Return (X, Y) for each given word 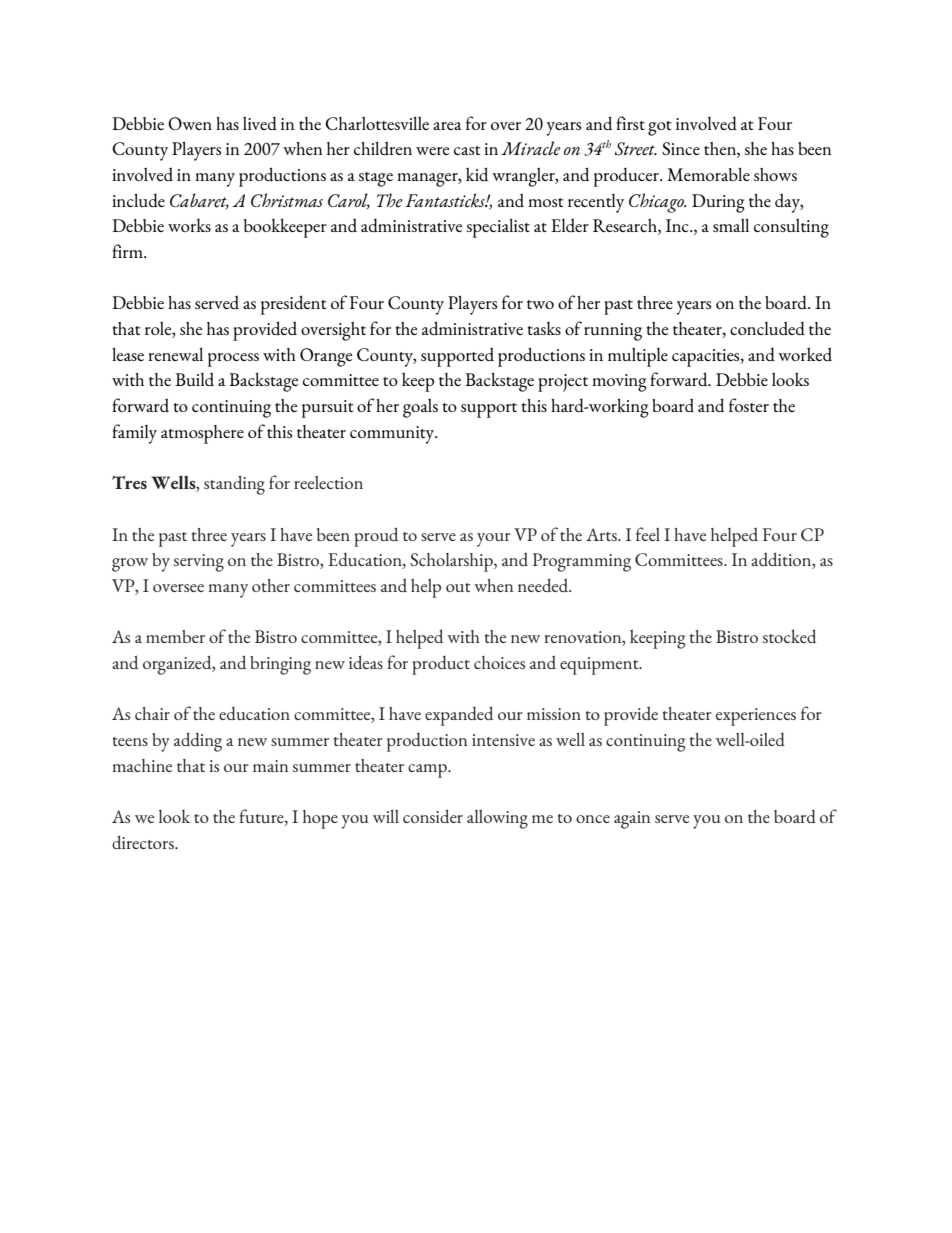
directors (144, 842)
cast (467, 150)
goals (420, 408)
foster (749, 405)
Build (194, 379)
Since (681, 148)
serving (199, 563)
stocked (789, 636)
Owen (190, 123)
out (458, 587)
